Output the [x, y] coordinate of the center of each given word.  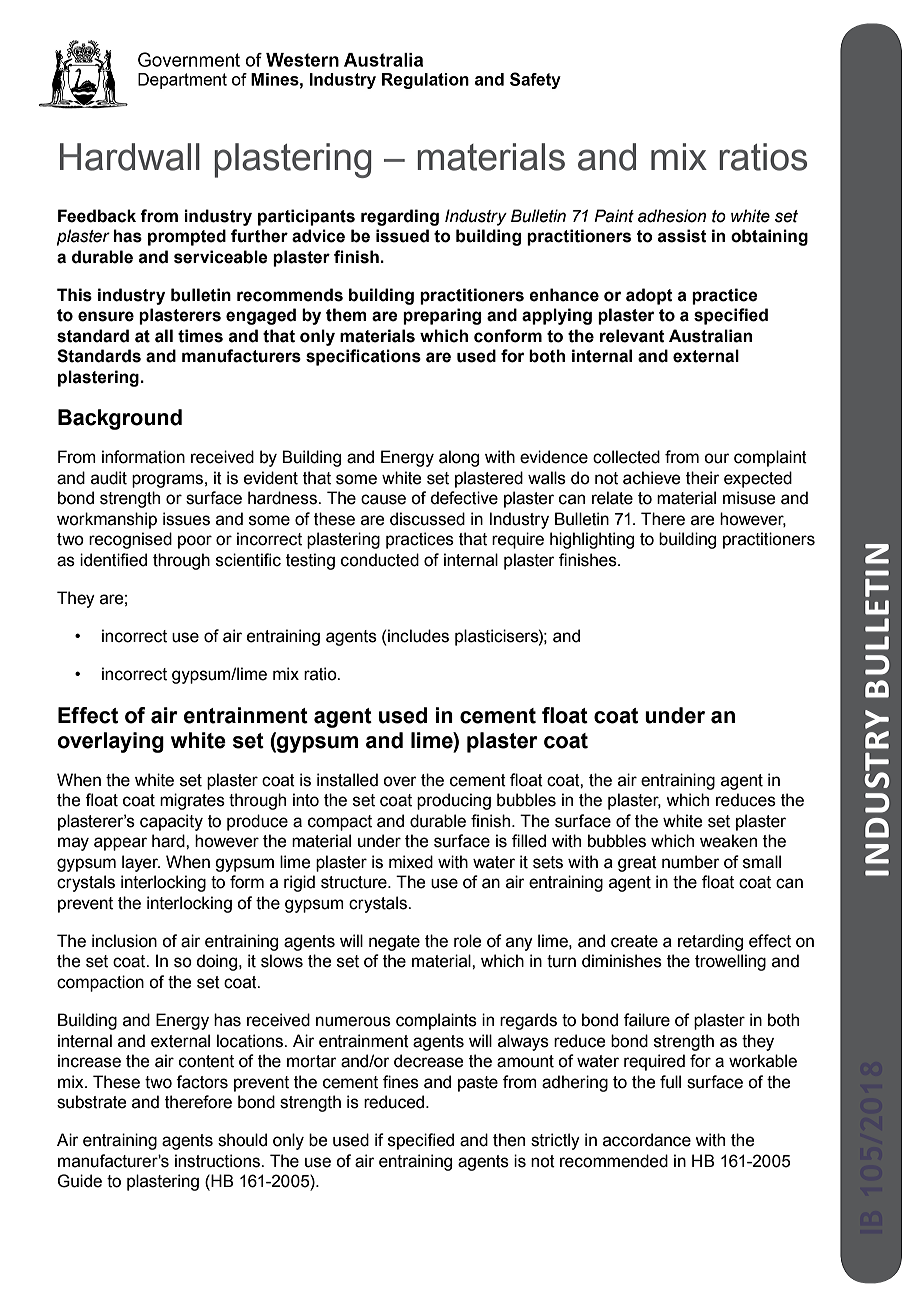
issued [402, 236]
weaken [728, 841]
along [459, 458]
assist [682, 236]
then [509, 1140]
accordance [647, 1140]
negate [394, 943]
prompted [187, 237]
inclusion [124, 941]
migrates [192, 801]
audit [109, 478]
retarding [710, 942]
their [703, 478]
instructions [218, 1161]
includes [418, 636]
